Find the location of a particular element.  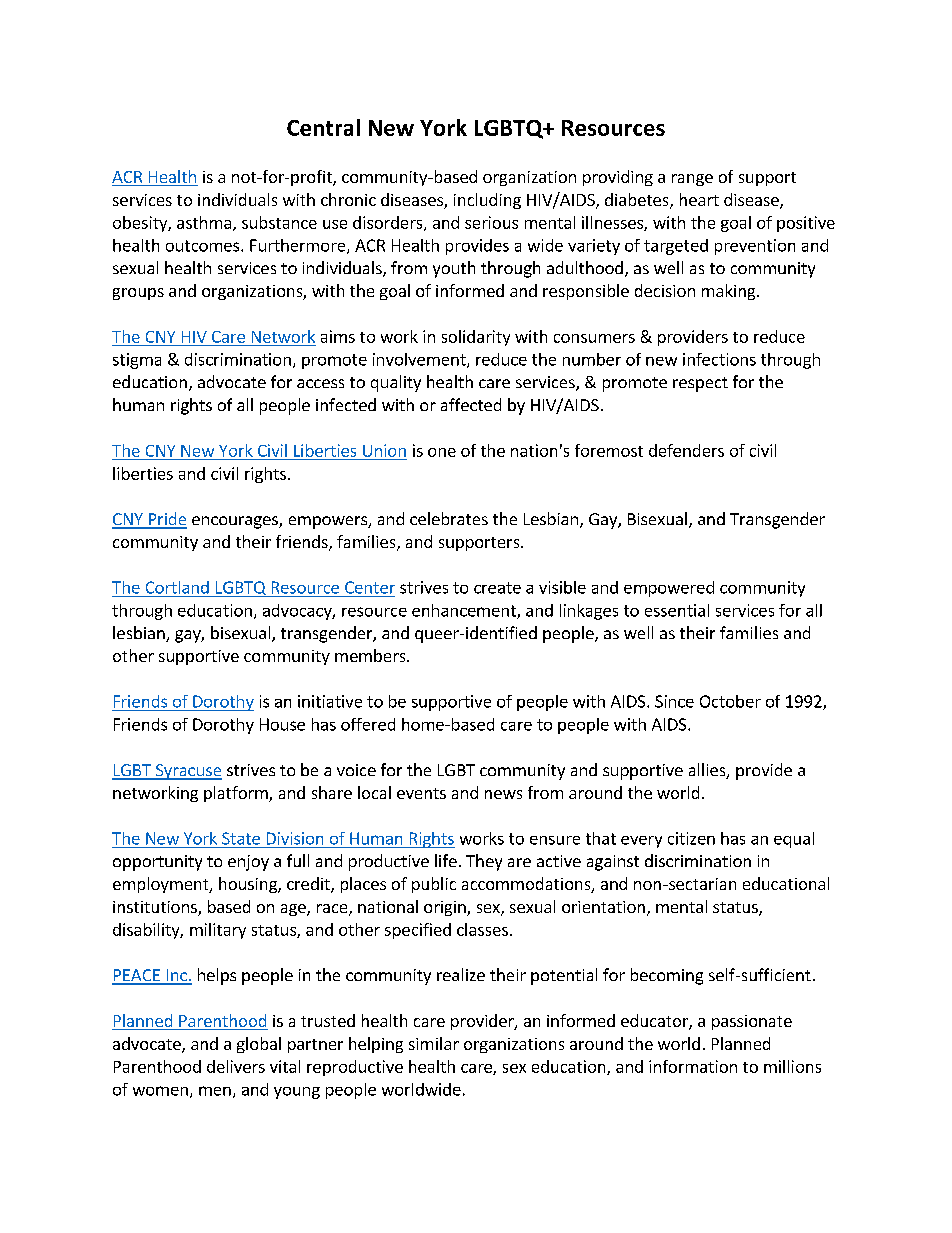

encourages is located at coordinates (236, 522).
